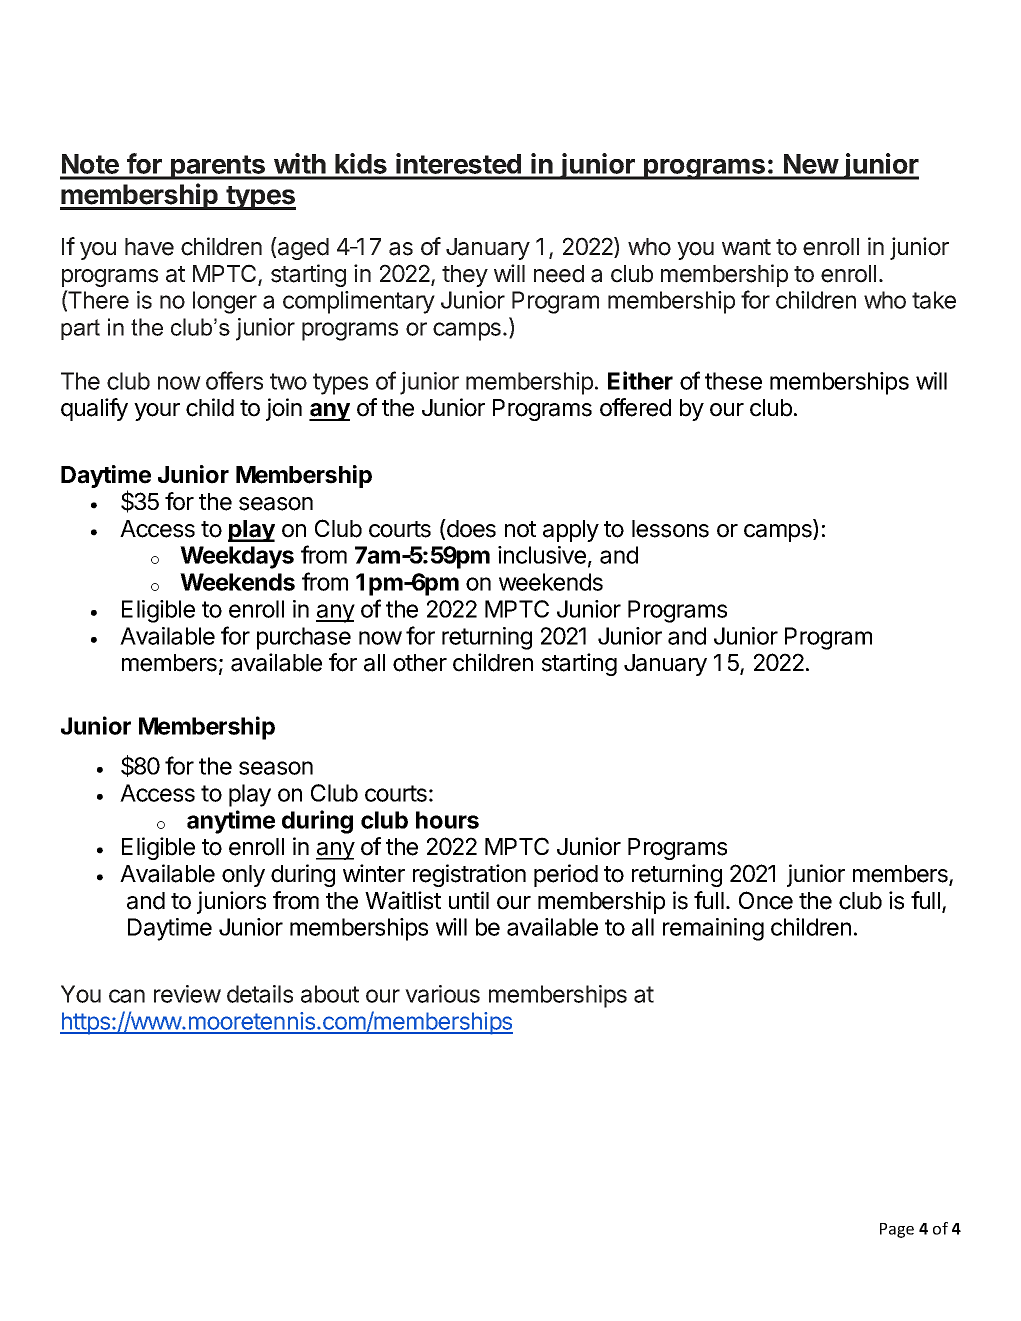  What do you see at coordinates (243, 876) in the screenshot?
I see `only` at bounding box center [243, 876].
